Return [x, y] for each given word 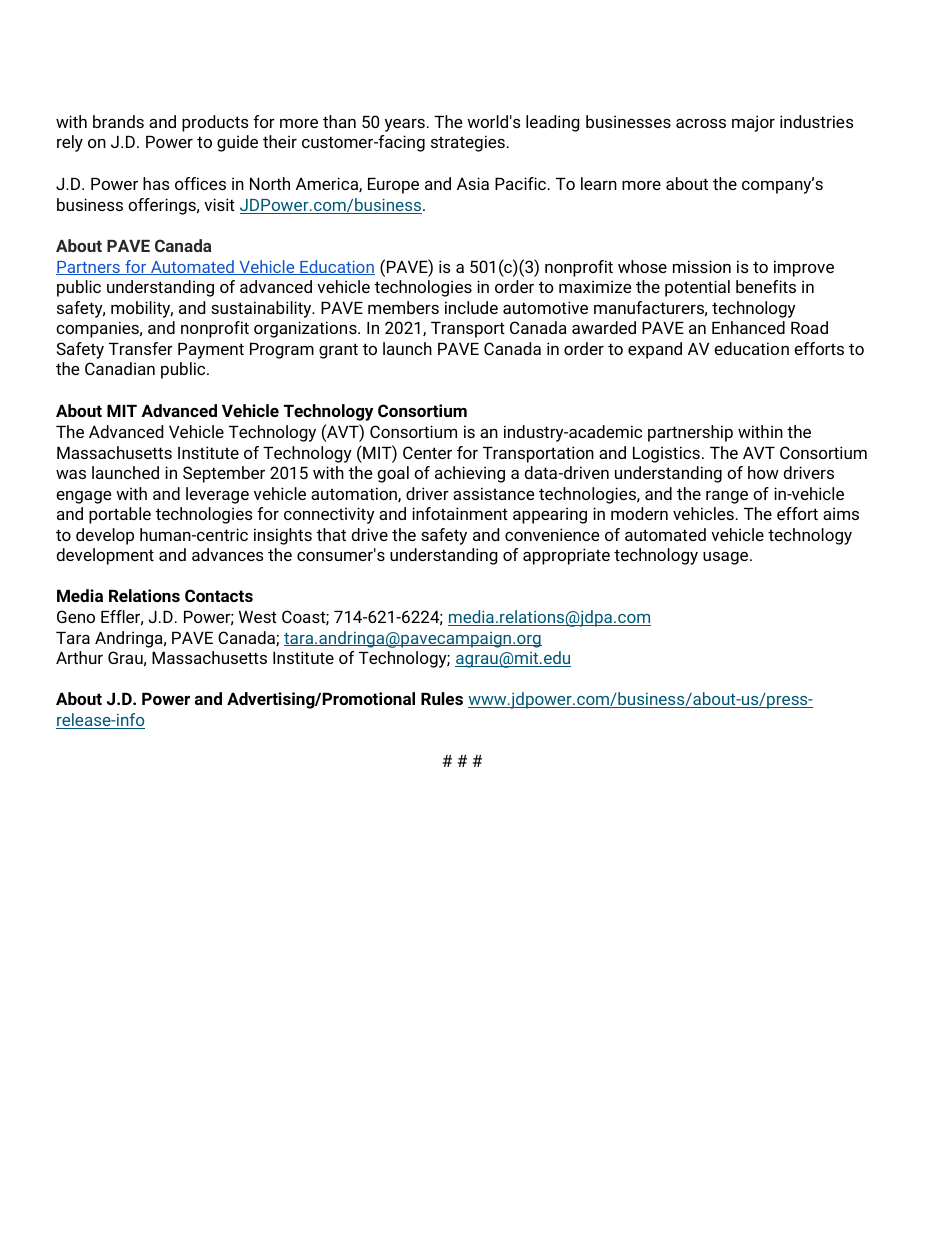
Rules [442, 698]
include [471, 307]
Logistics [666, 454]
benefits [766, 286]
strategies [468, 143]
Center [427, 452]
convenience [552, 534]
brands [118, 121]
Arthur [79, 657]
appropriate [566, 556]
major [753, 123]
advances [227, 554]
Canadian [120, 368]
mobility [142, 309]
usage [727, 558]
